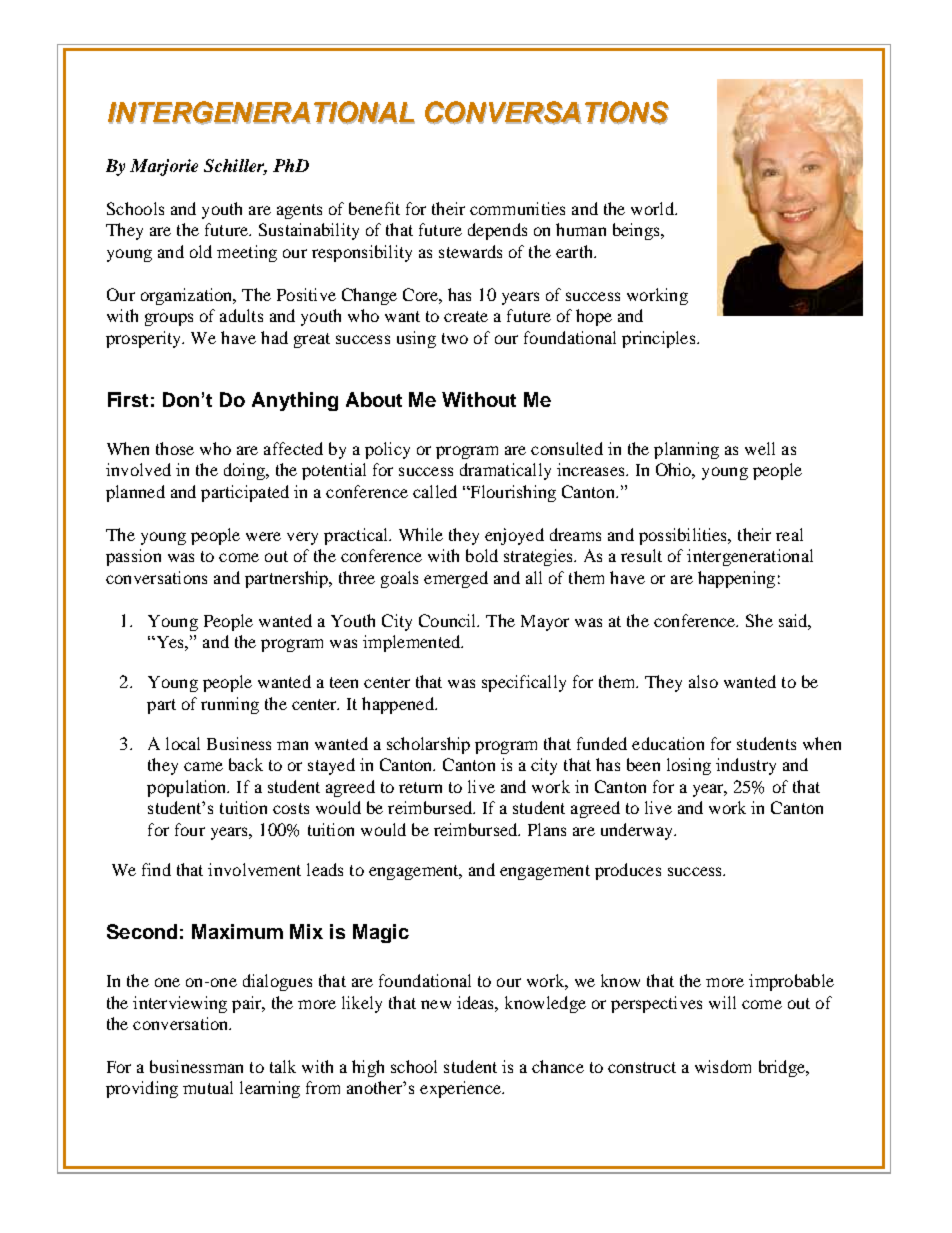 Image resolution: width=952 pixels, height=1233 pixels. I want to click on mutual, so click(208, 1087).
